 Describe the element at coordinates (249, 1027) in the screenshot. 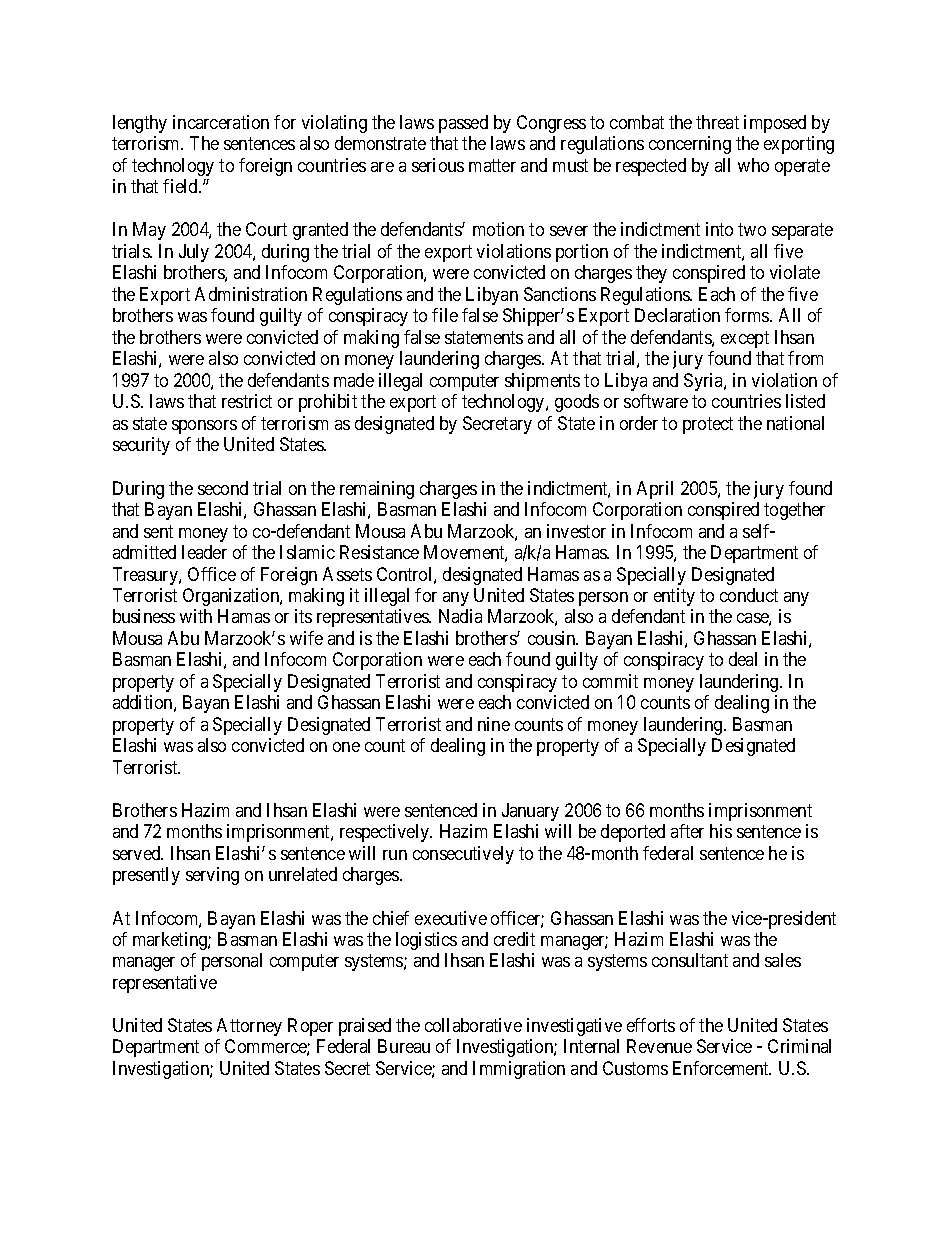

I see `Attorney` at that location.
